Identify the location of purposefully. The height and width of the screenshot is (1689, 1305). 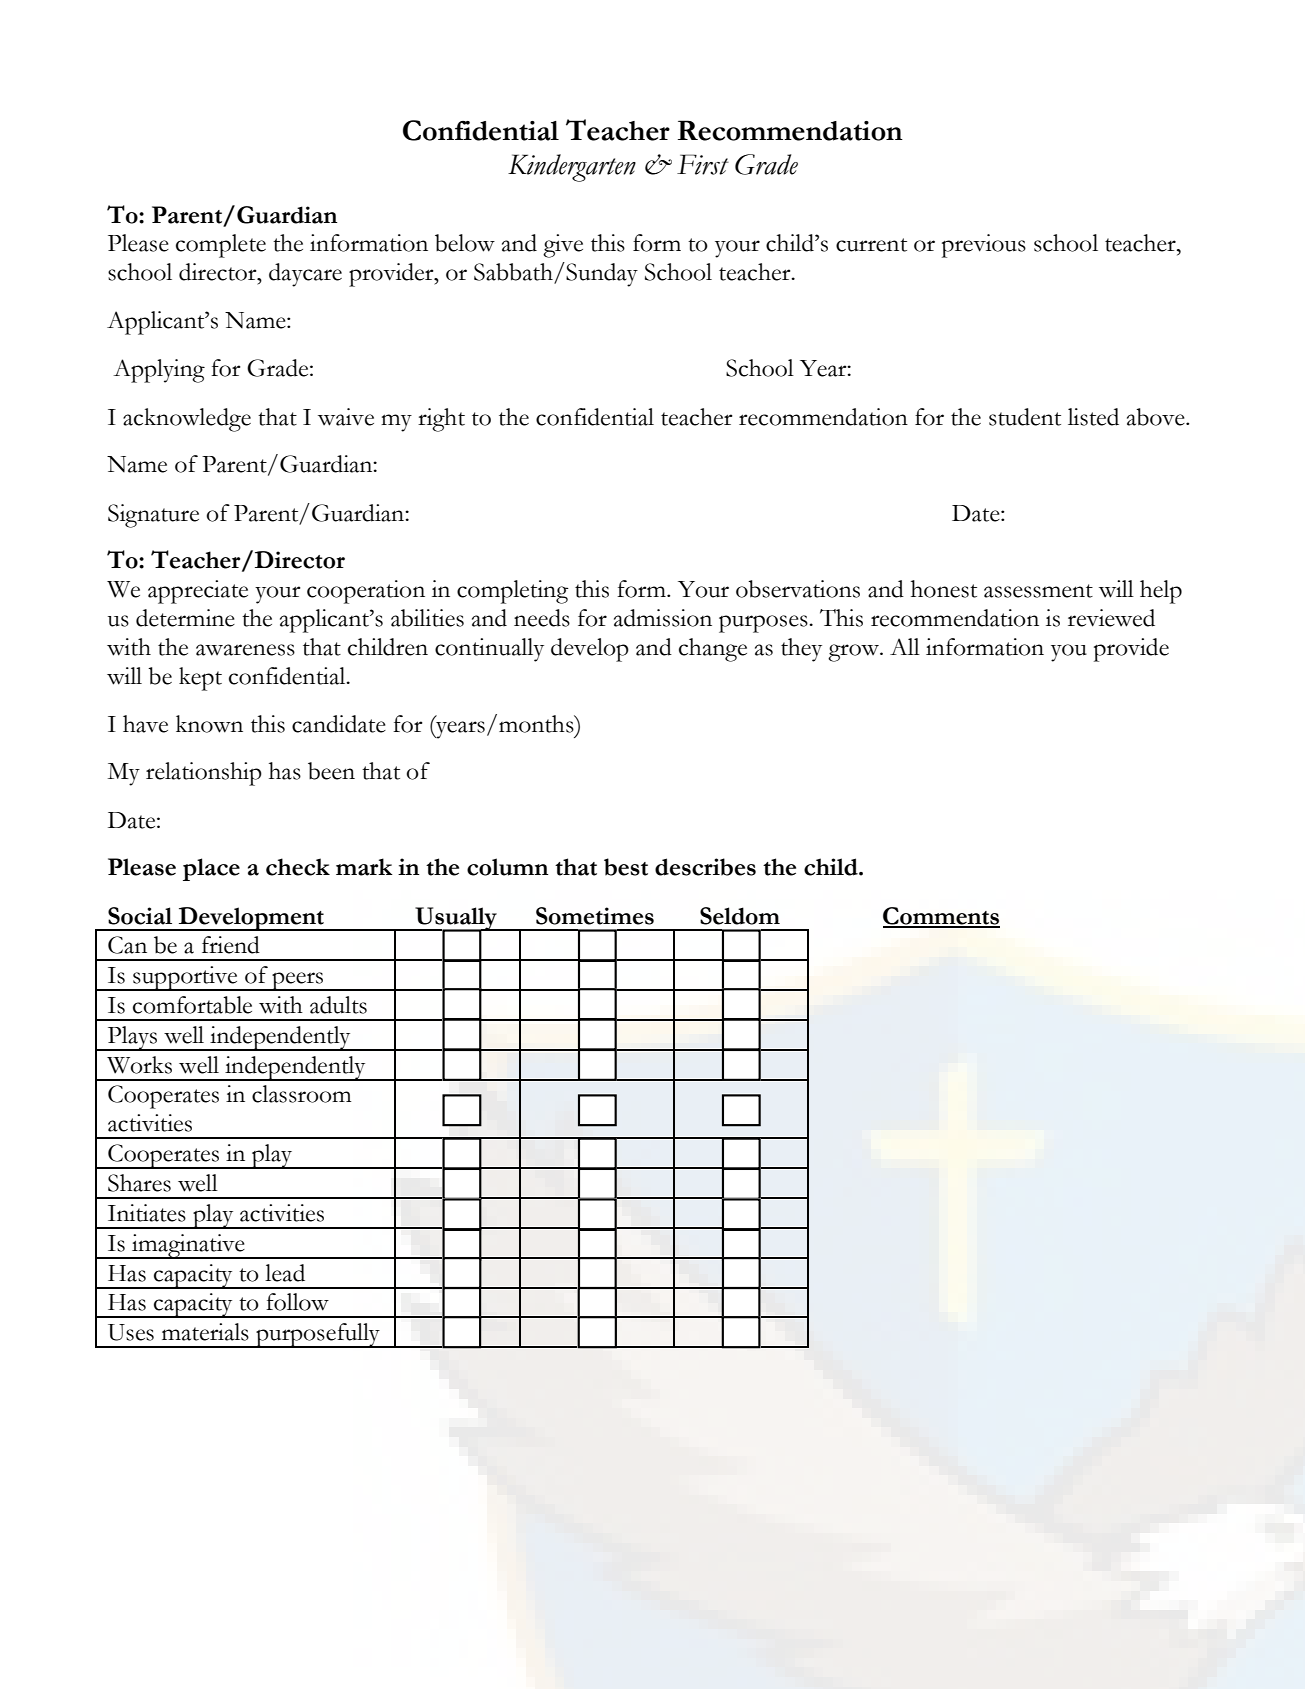
(318, 1335).
